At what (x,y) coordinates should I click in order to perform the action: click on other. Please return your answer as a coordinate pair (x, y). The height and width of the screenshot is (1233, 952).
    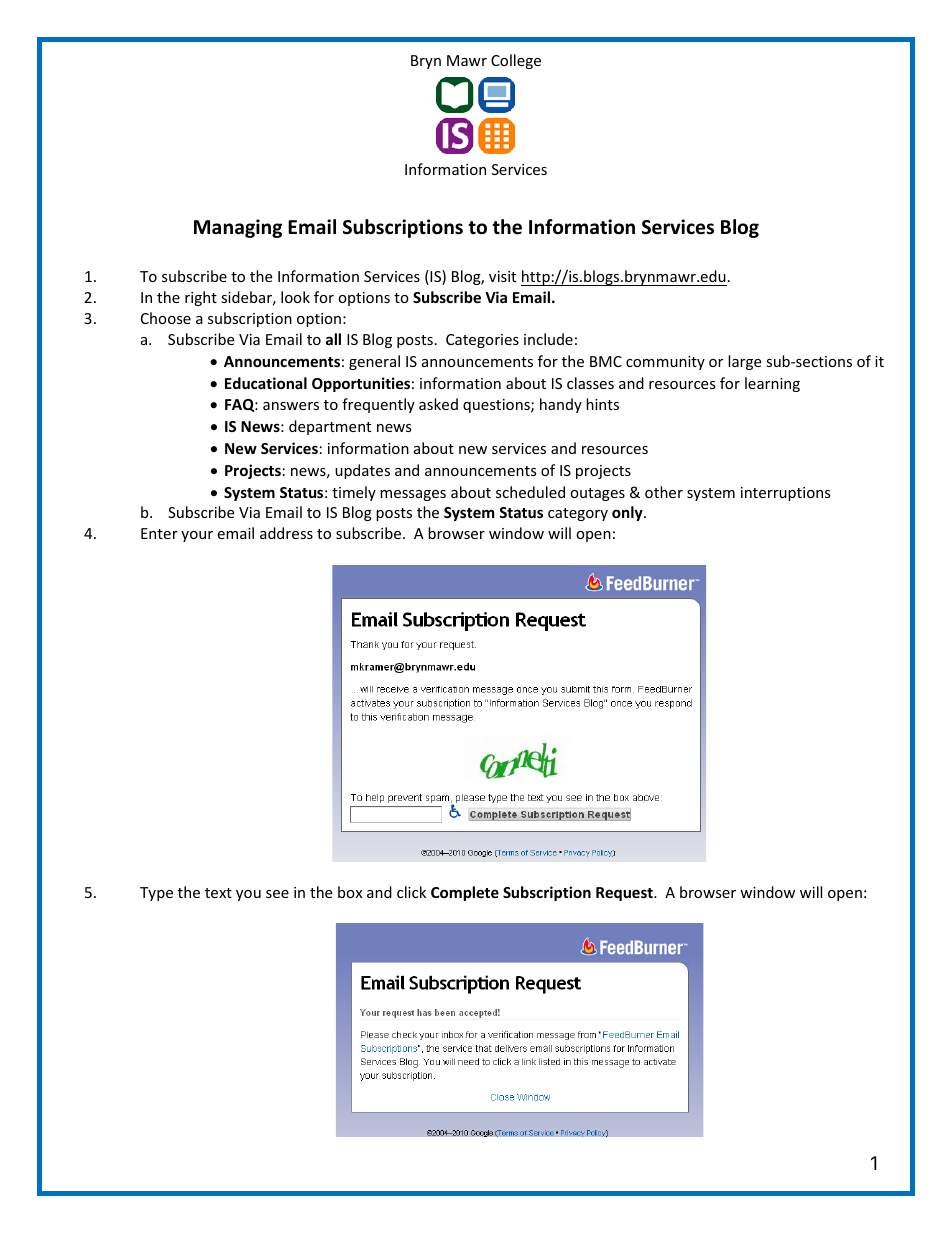
    Looking at the image, I should click on (664, 492).
